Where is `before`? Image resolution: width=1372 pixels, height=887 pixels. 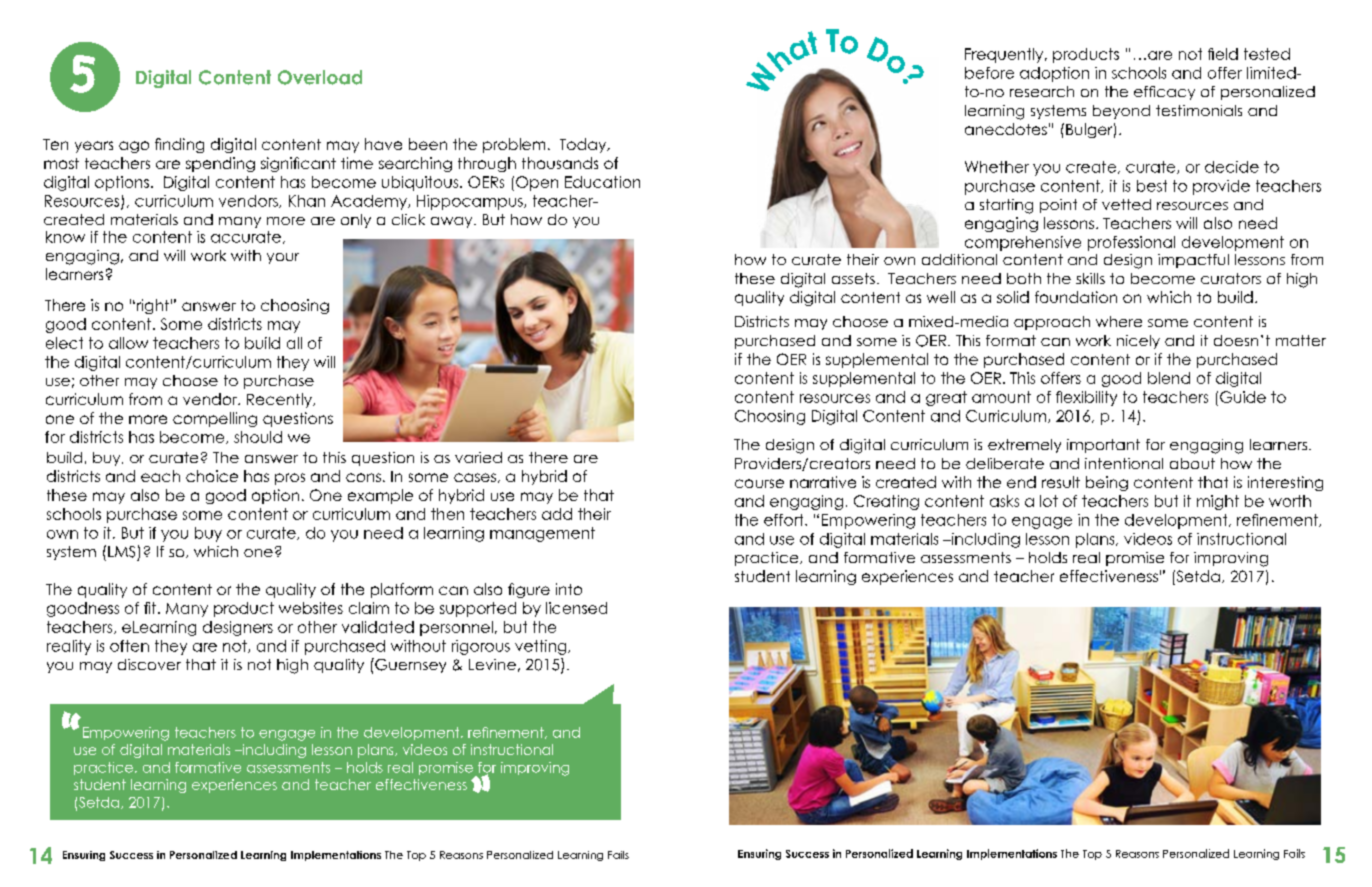 before is located at coordinates (989, 73).
